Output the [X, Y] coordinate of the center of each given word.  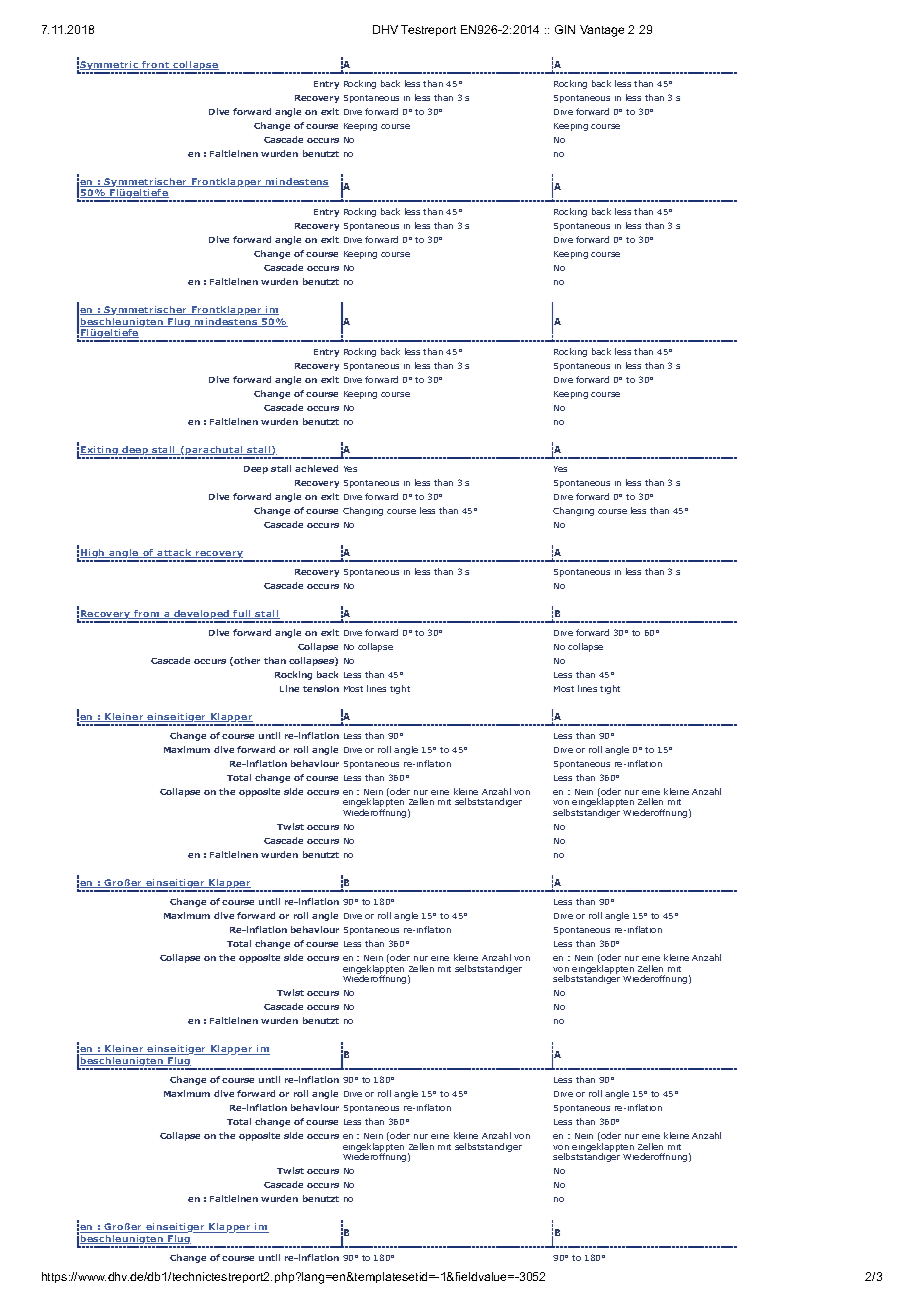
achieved [316, 468]
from [147, 614]
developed [202, 616]
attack [174, 553]
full [242, 614]
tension [321, 688]
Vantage [602, 31]
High [93, 555]
